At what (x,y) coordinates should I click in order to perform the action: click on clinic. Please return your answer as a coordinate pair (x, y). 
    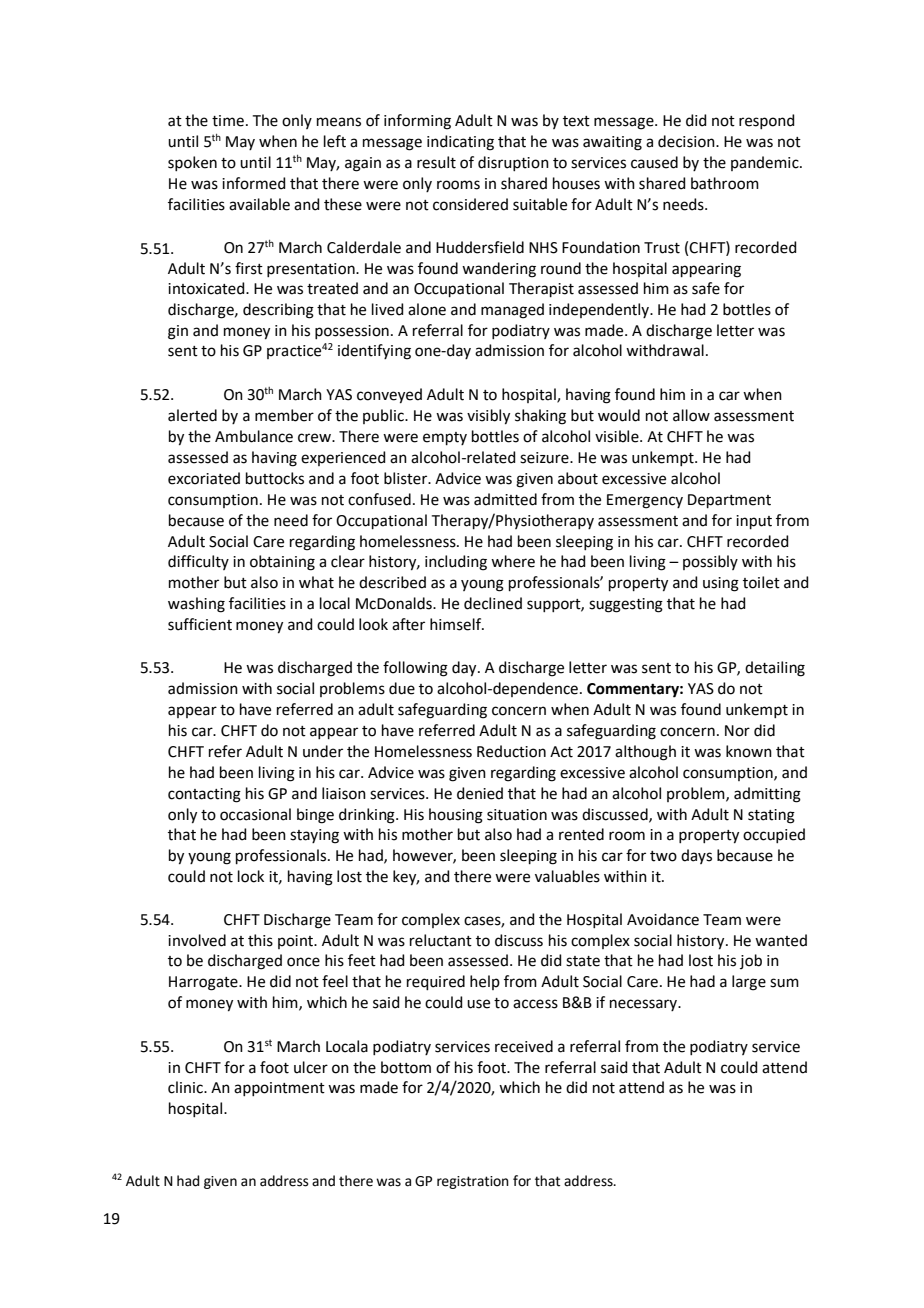
    Looking at the image, I should click on (186, 1087).
